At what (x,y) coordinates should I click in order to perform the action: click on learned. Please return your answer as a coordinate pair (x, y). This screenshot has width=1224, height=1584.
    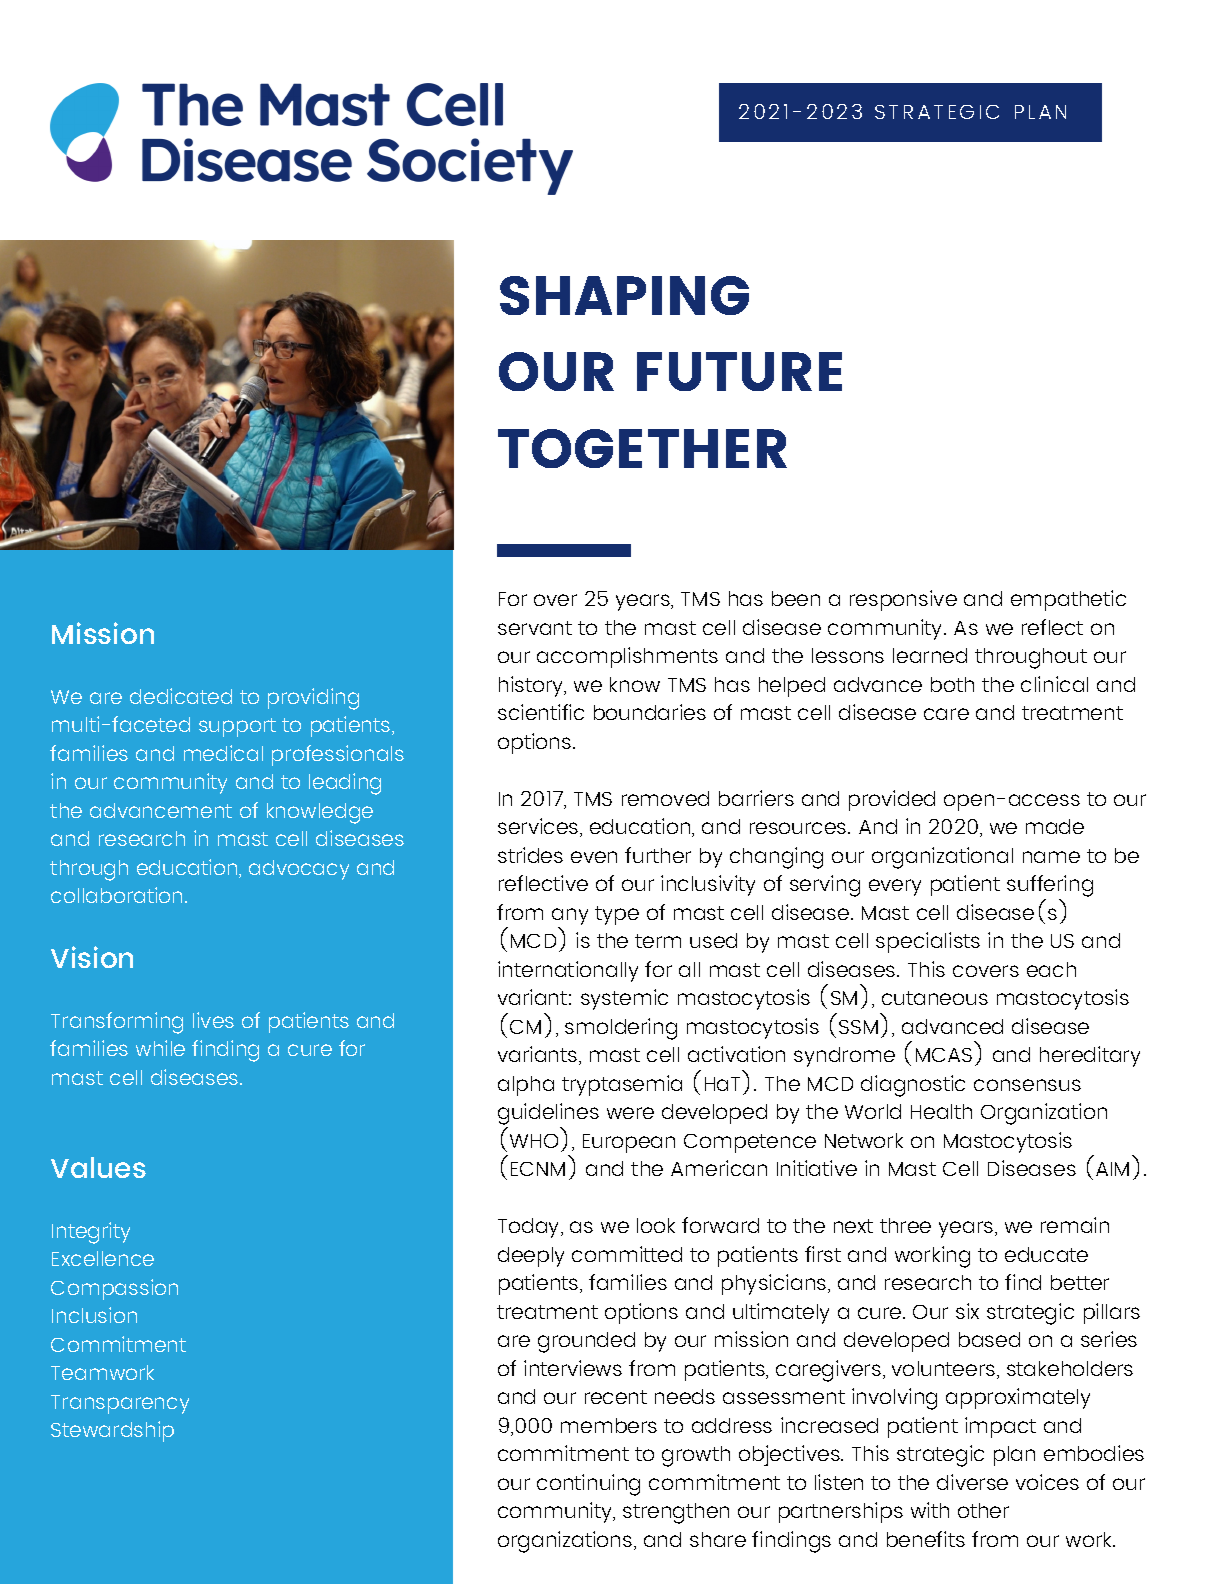
    Looking at the image, I should click on (930, 655).
